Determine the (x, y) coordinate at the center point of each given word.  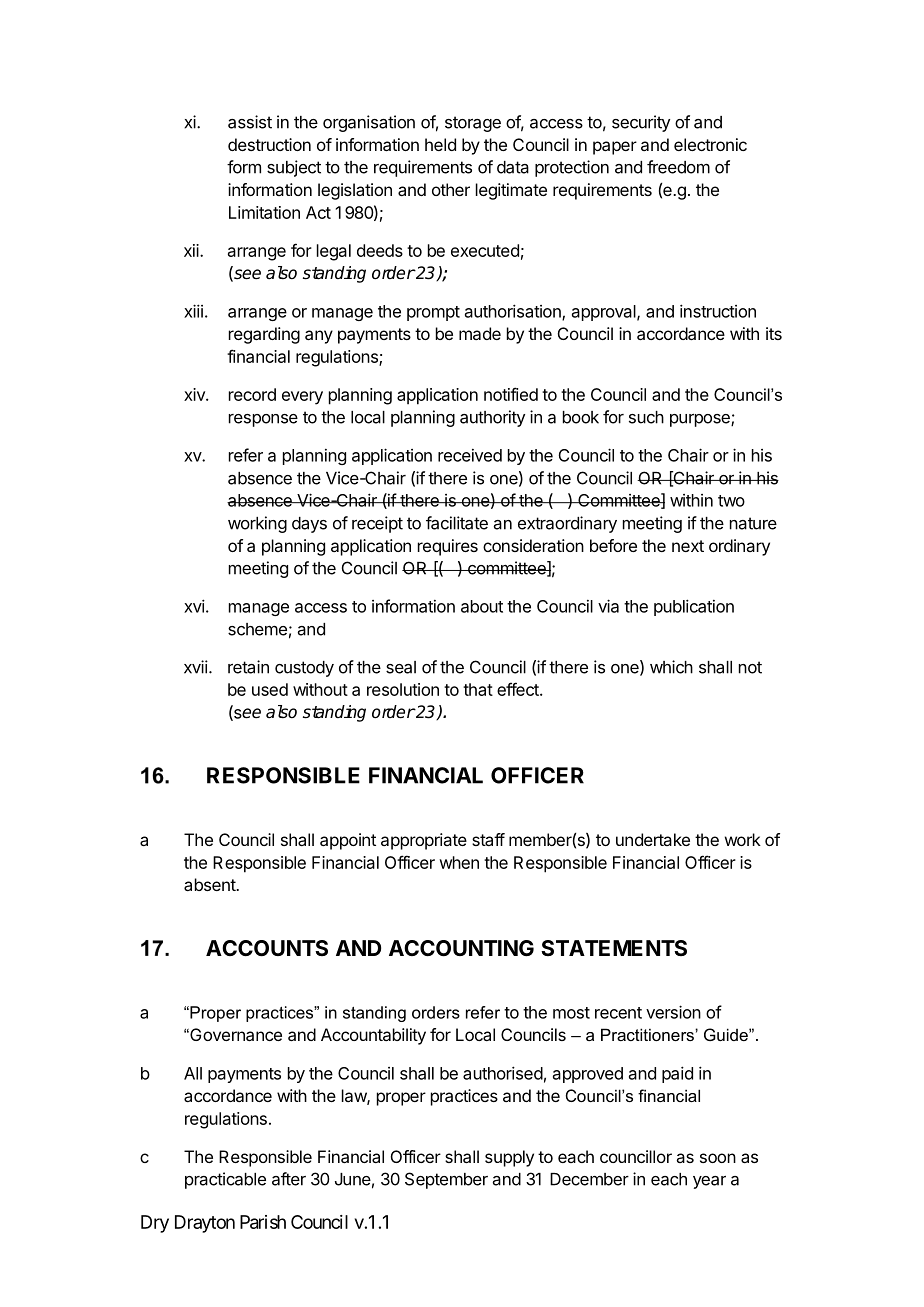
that (478, 689)
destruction (269, 144)
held (440, 144)
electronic (710, 144)
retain (248, 667)
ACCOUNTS (267, 948)
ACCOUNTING (461, 948)
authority (492, 418)
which (671, 667)
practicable (225, 1180)
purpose (701, 420)
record (252, 394)
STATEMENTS (614, 948)
